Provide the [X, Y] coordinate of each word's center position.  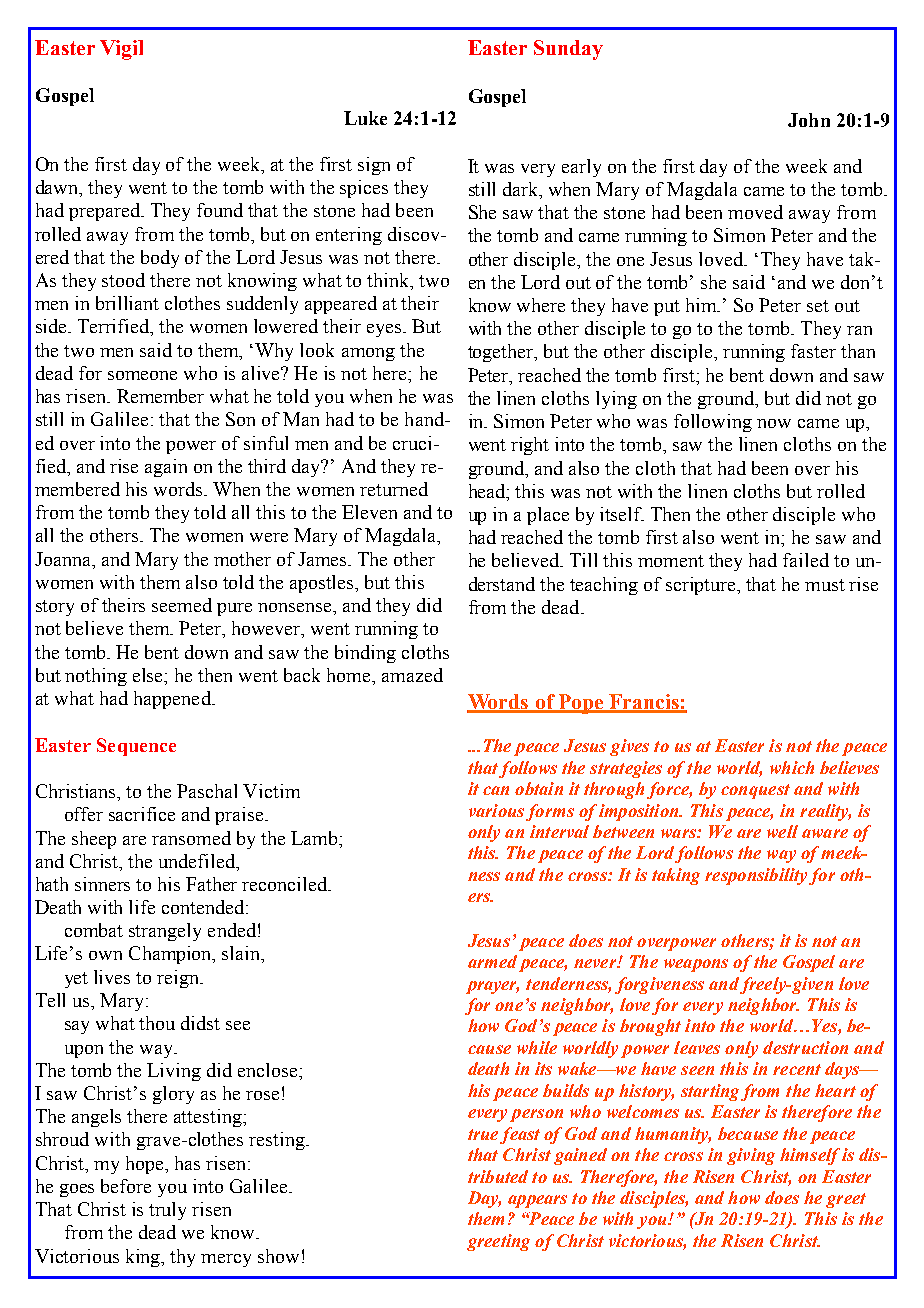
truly [167, 1211]
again [166, 468]
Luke [365, 118]
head [488, 492]
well [782, 831]
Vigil [121, 50]
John [809, 120]
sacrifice [142, 814]
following [713, 423]
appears [537, 1201]
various [496, 810]
